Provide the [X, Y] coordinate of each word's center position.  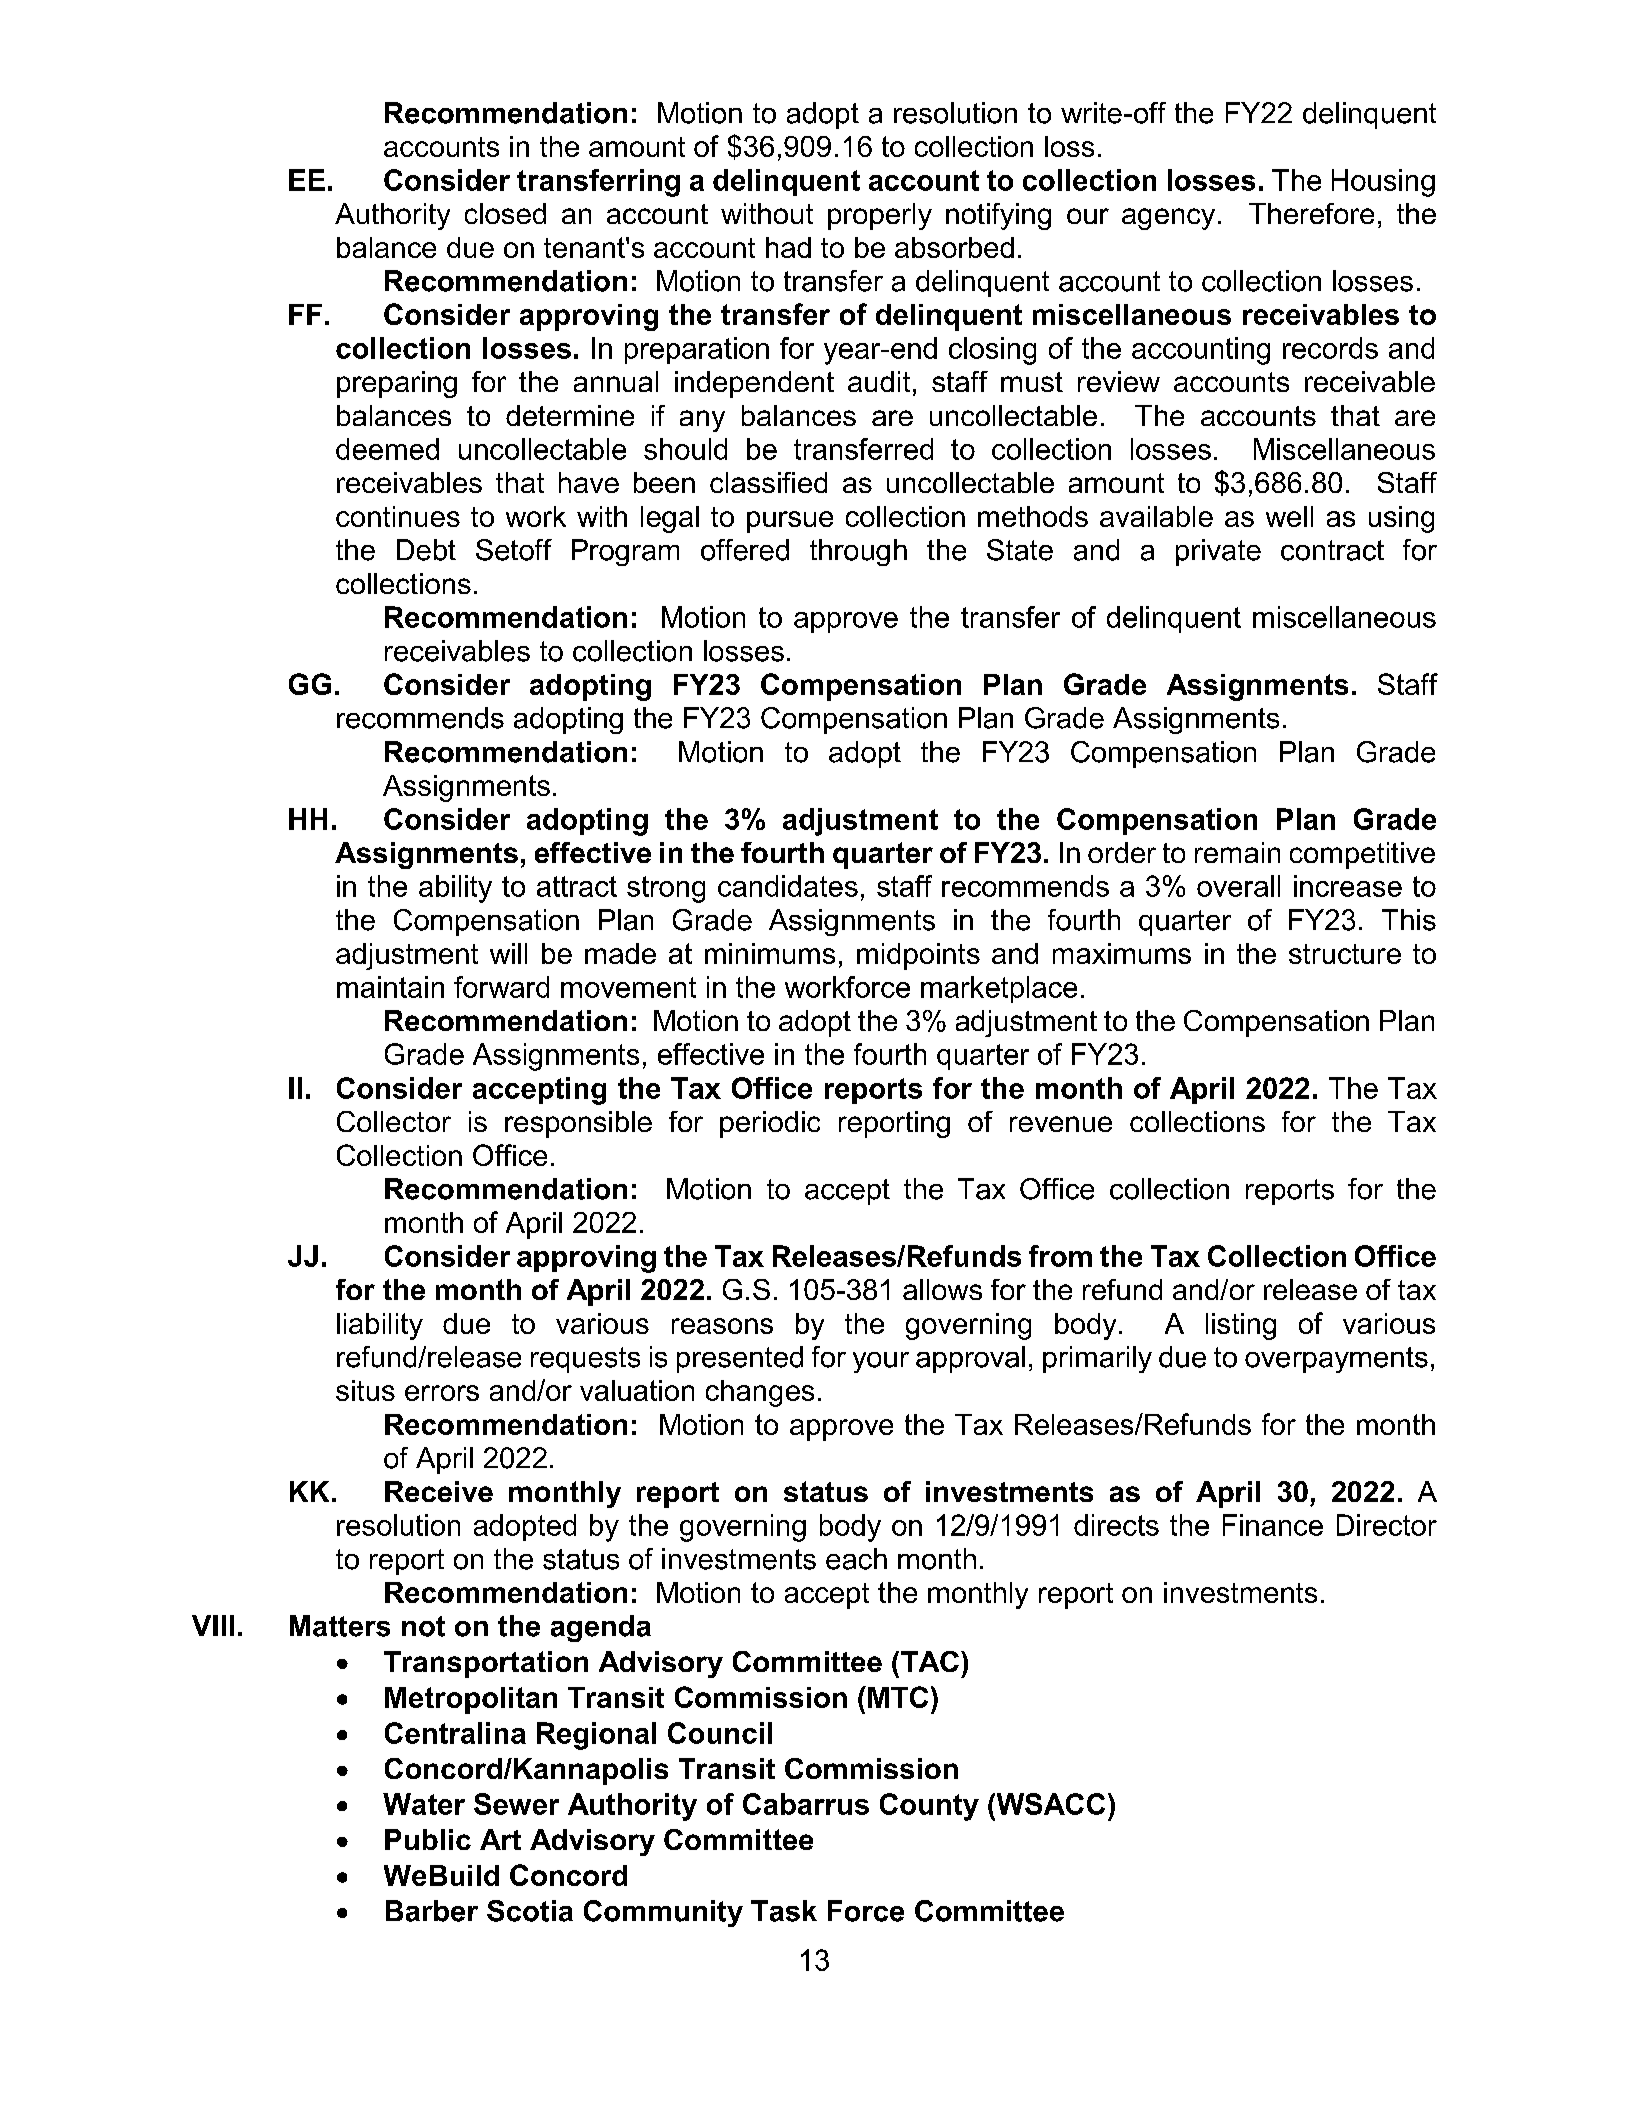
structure [1345, 954]
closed [505, 213]
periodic [770, 1124]
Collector [394, 1121]
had [788, 247]
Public [428, 1839]
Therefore [1311, 213]
